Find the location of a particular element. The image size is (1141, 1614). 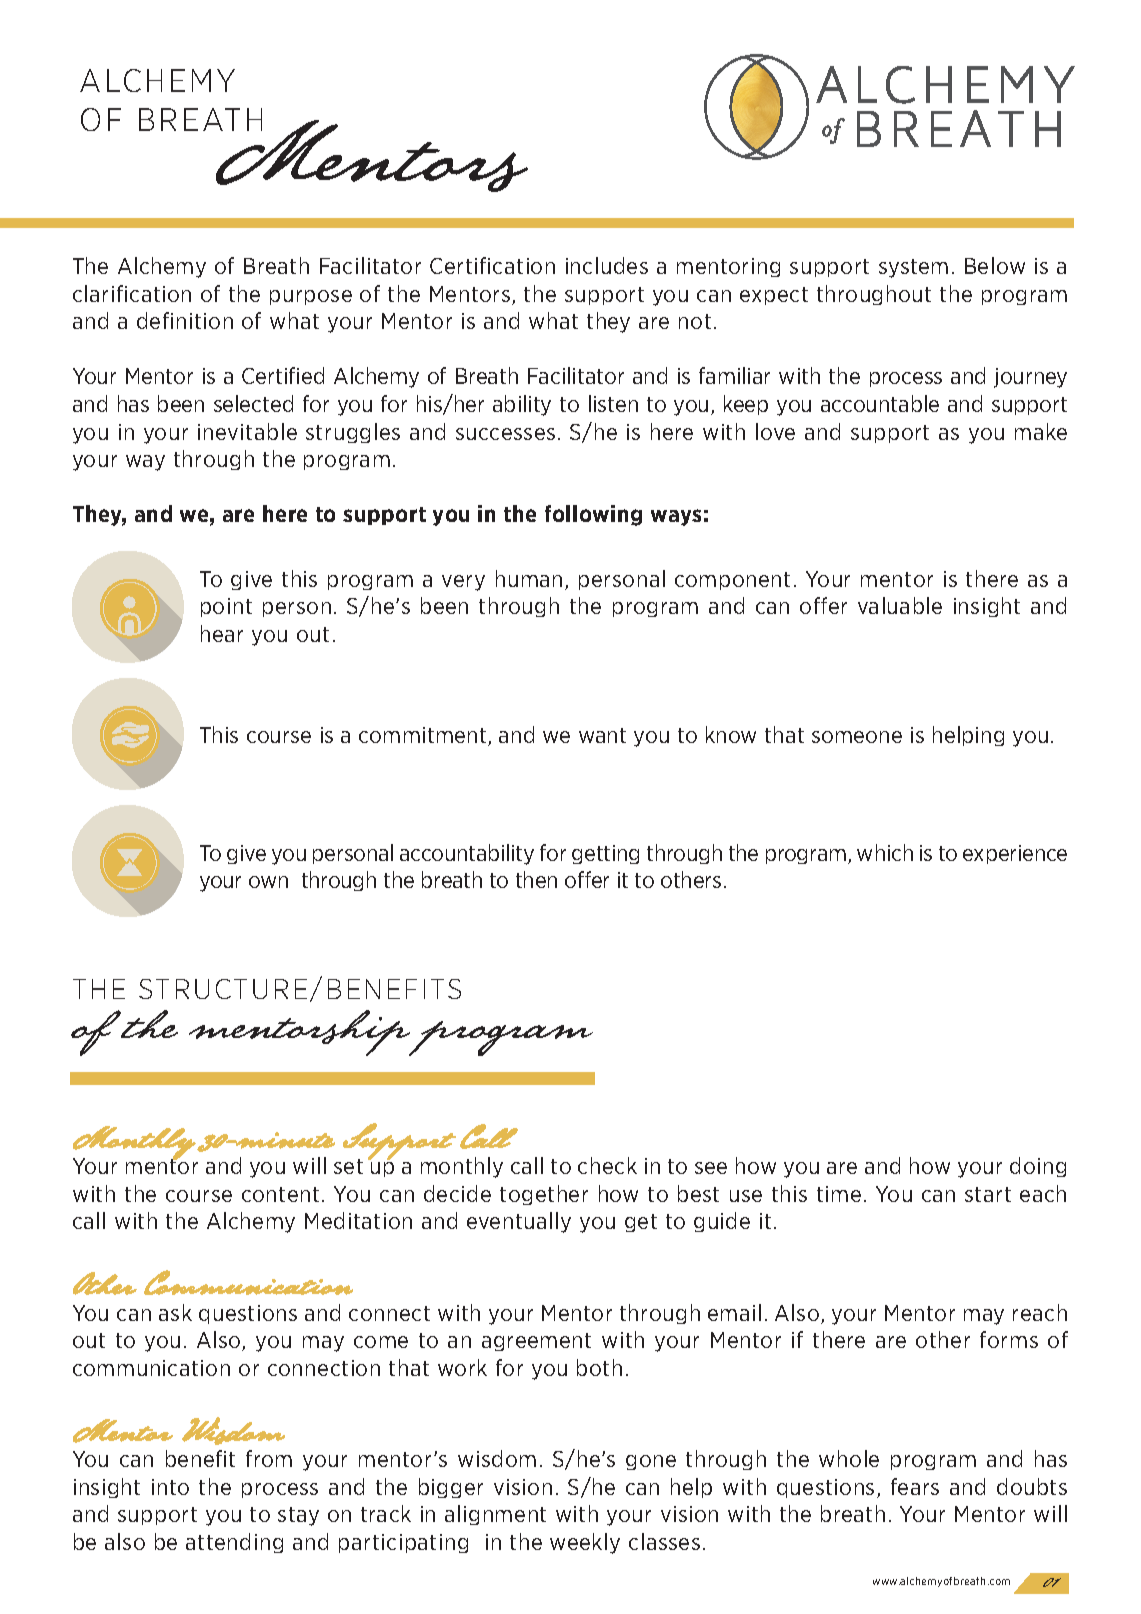

includes is located at coordinates (607, 265).
